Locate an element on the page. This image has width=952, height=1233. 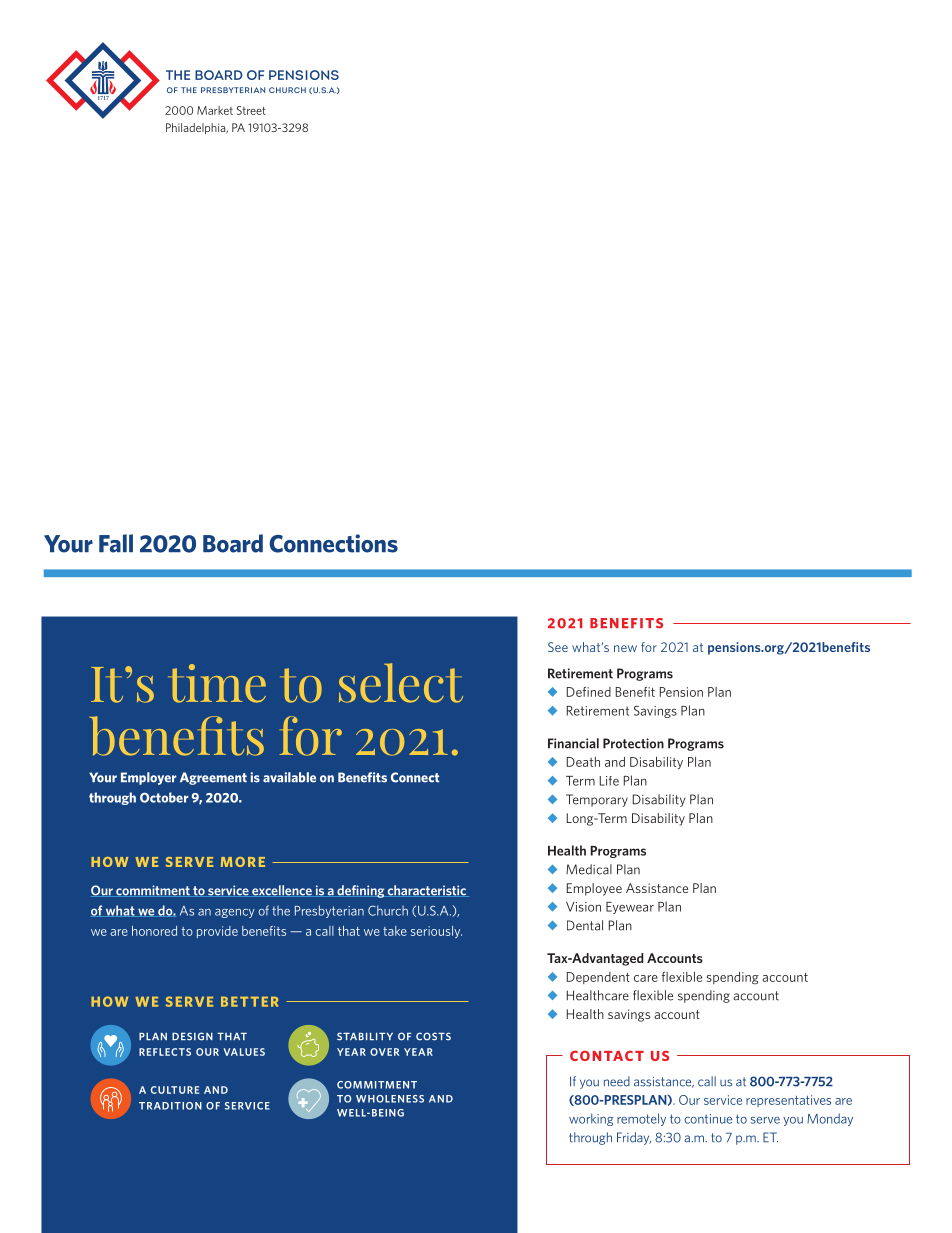
Market is located at coordinates (215, 110).
